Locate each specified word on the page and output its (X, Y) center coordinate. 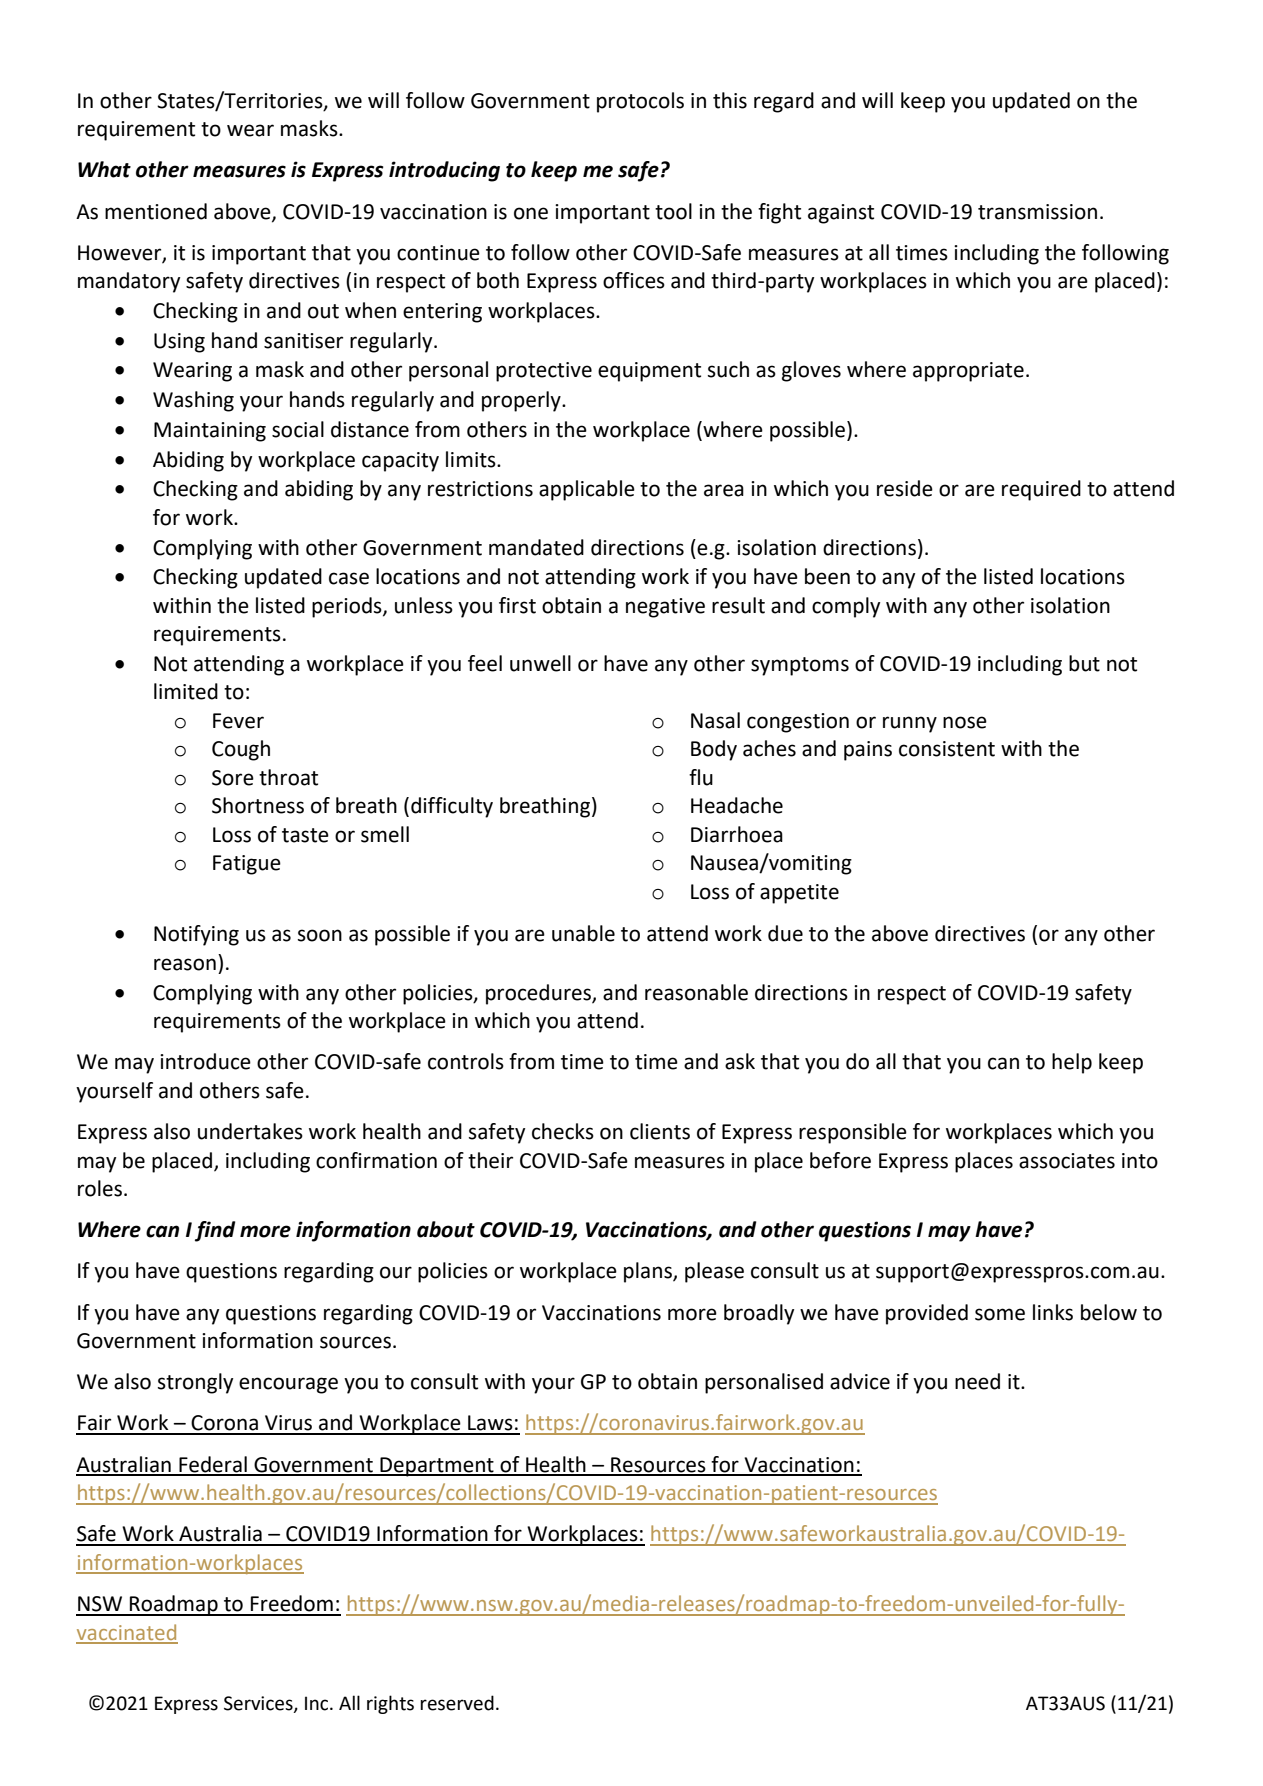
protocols (640, 102)
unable (583, 933)
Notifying (196, 935)
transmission (1037, 212)
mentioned (156, 211)
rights (390, 1704)
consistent (947, 749)
